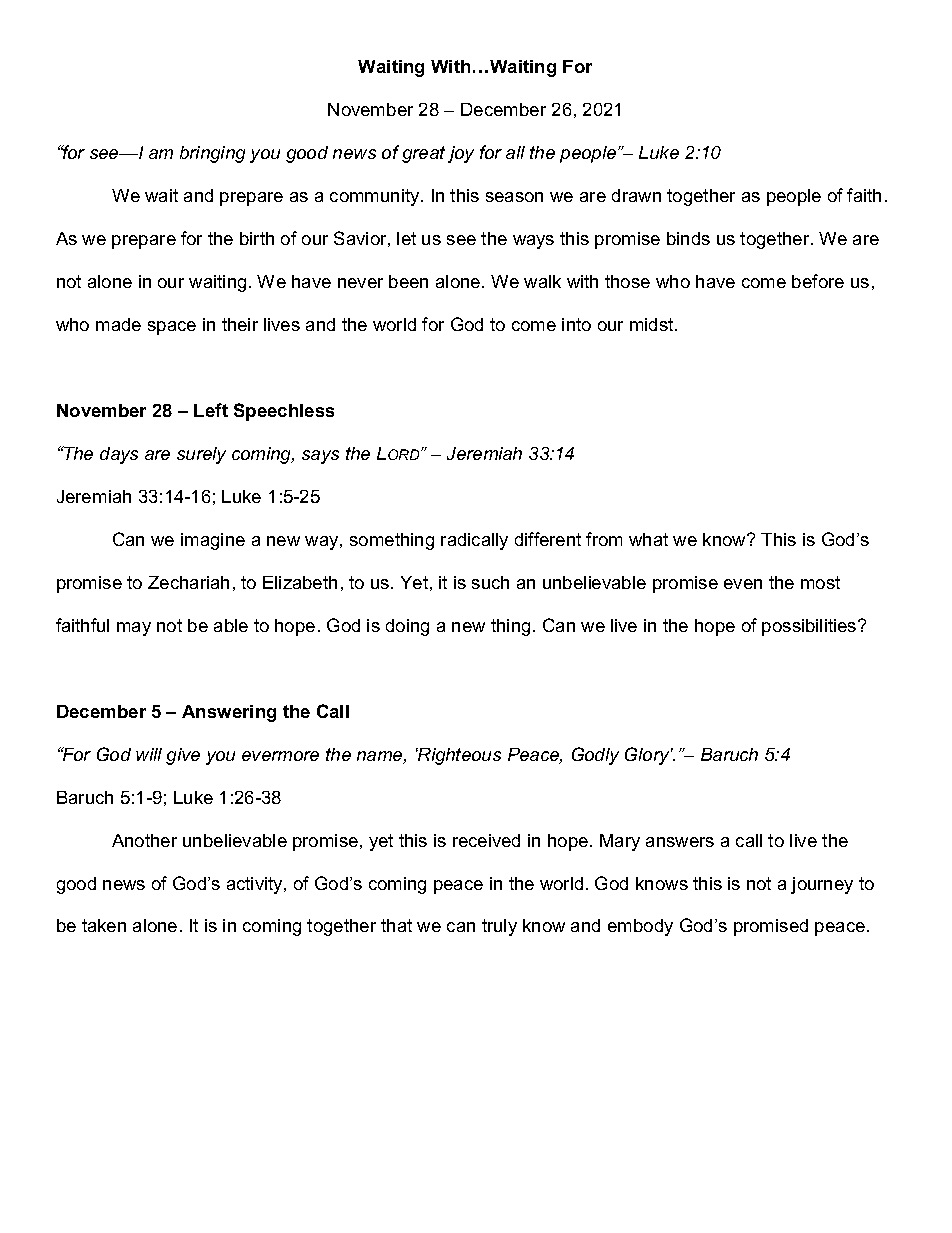 The image size is (952, 1233). I want to click on into, so click(576, 324).
